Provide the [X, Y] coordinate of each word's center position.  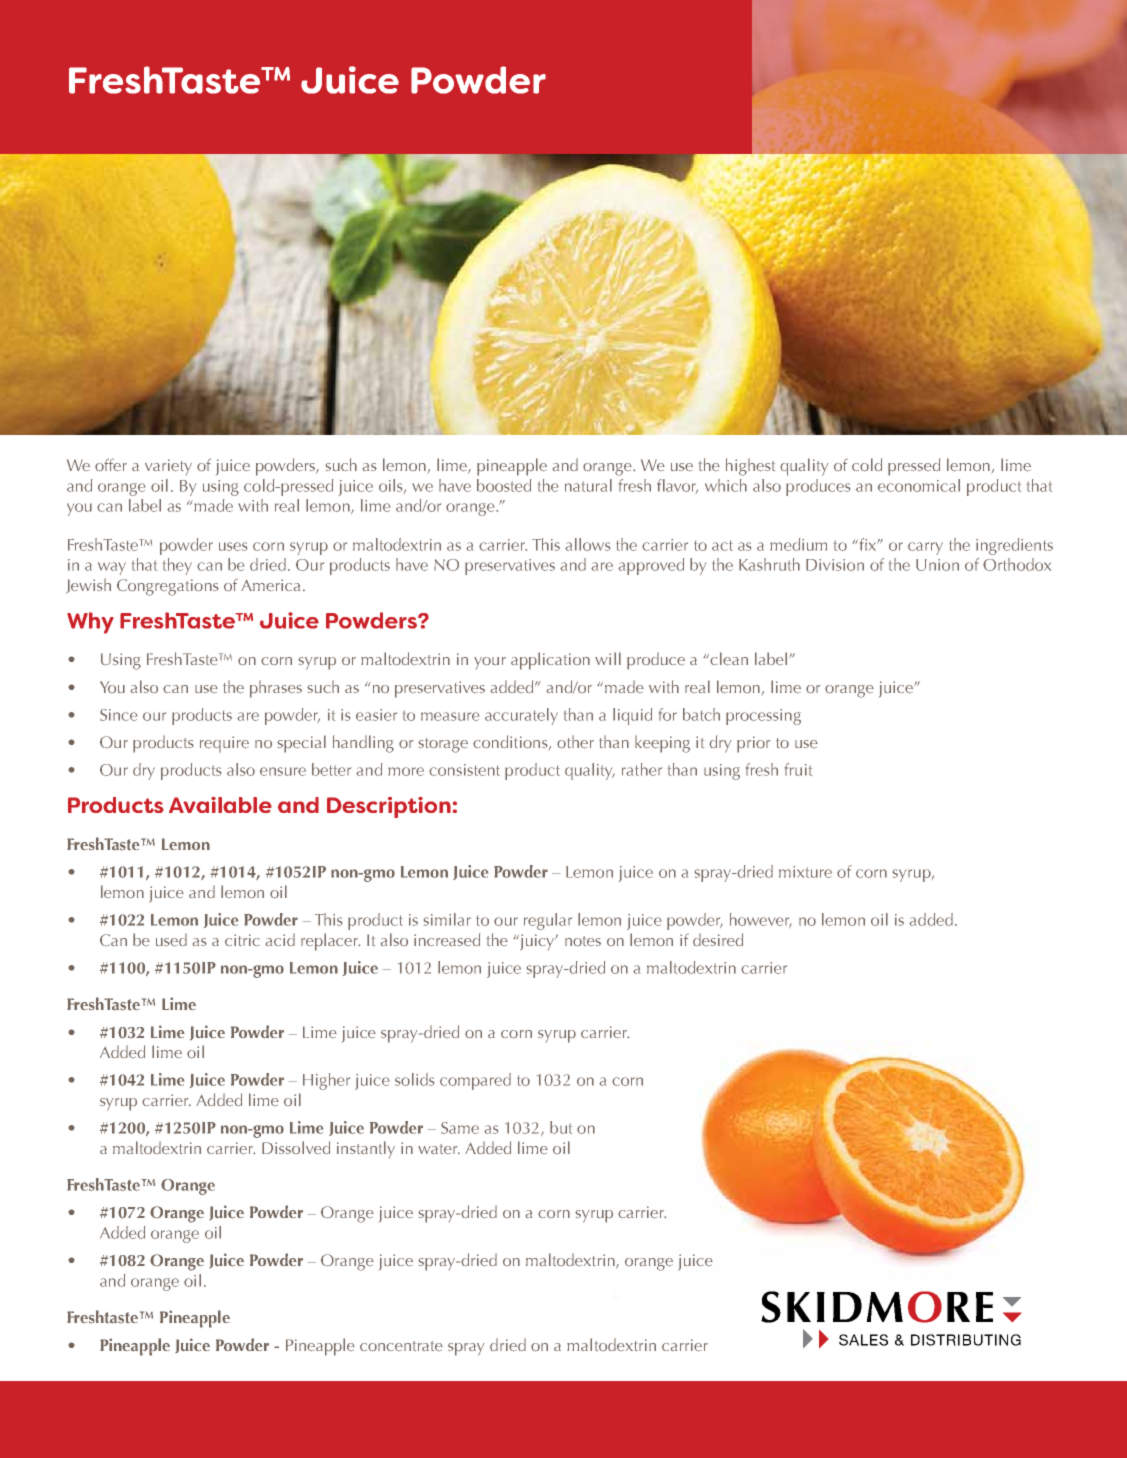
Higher [326, 1081]
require [224, 744]
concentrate [401, 1346]
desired [718, 939]
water [439, 1149]
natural [588, 485]
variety [168, 467]
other [575, 742]
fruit [798, 769]
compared [475, 1081]
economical [919, 485]
